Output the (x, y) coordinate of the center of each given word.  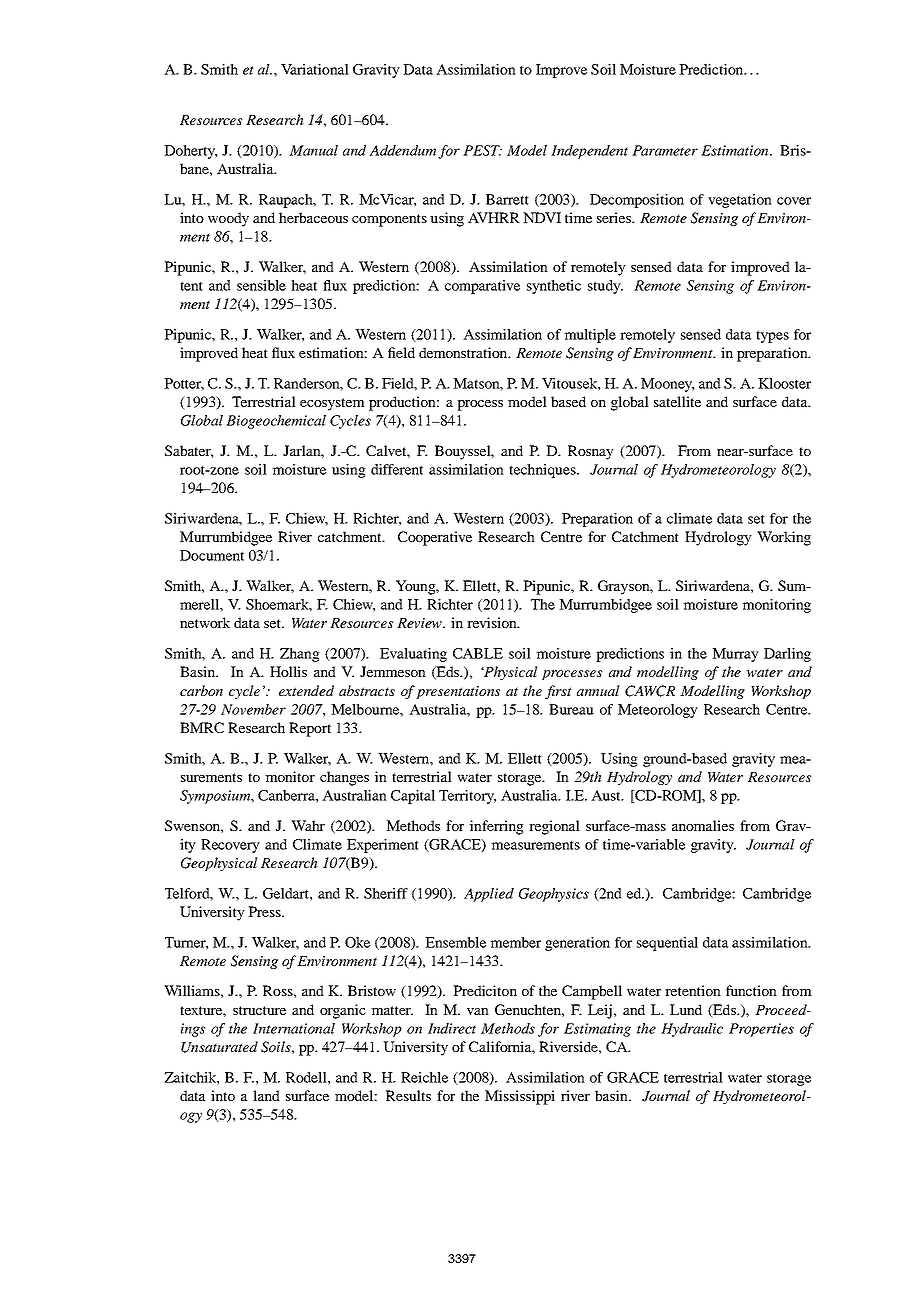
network (205, 622)
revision (493, 622)
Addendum (402, 150)
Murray (735, 655)
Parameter (665, 150)
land (266, 1095)
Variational (315, 69)
